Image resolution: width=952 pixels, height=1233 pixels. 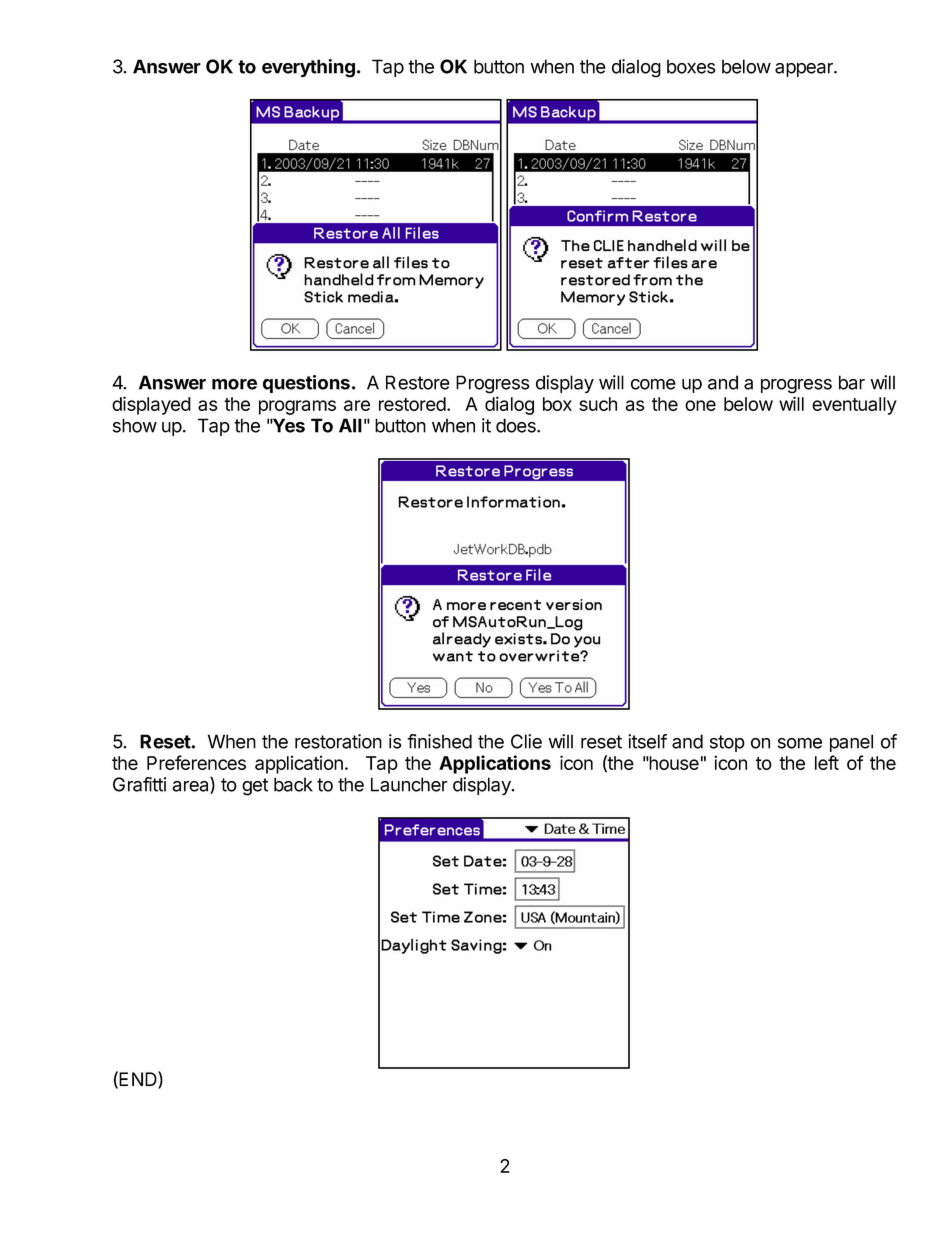 I want to click on boxes, so click(x=691, y=66).
